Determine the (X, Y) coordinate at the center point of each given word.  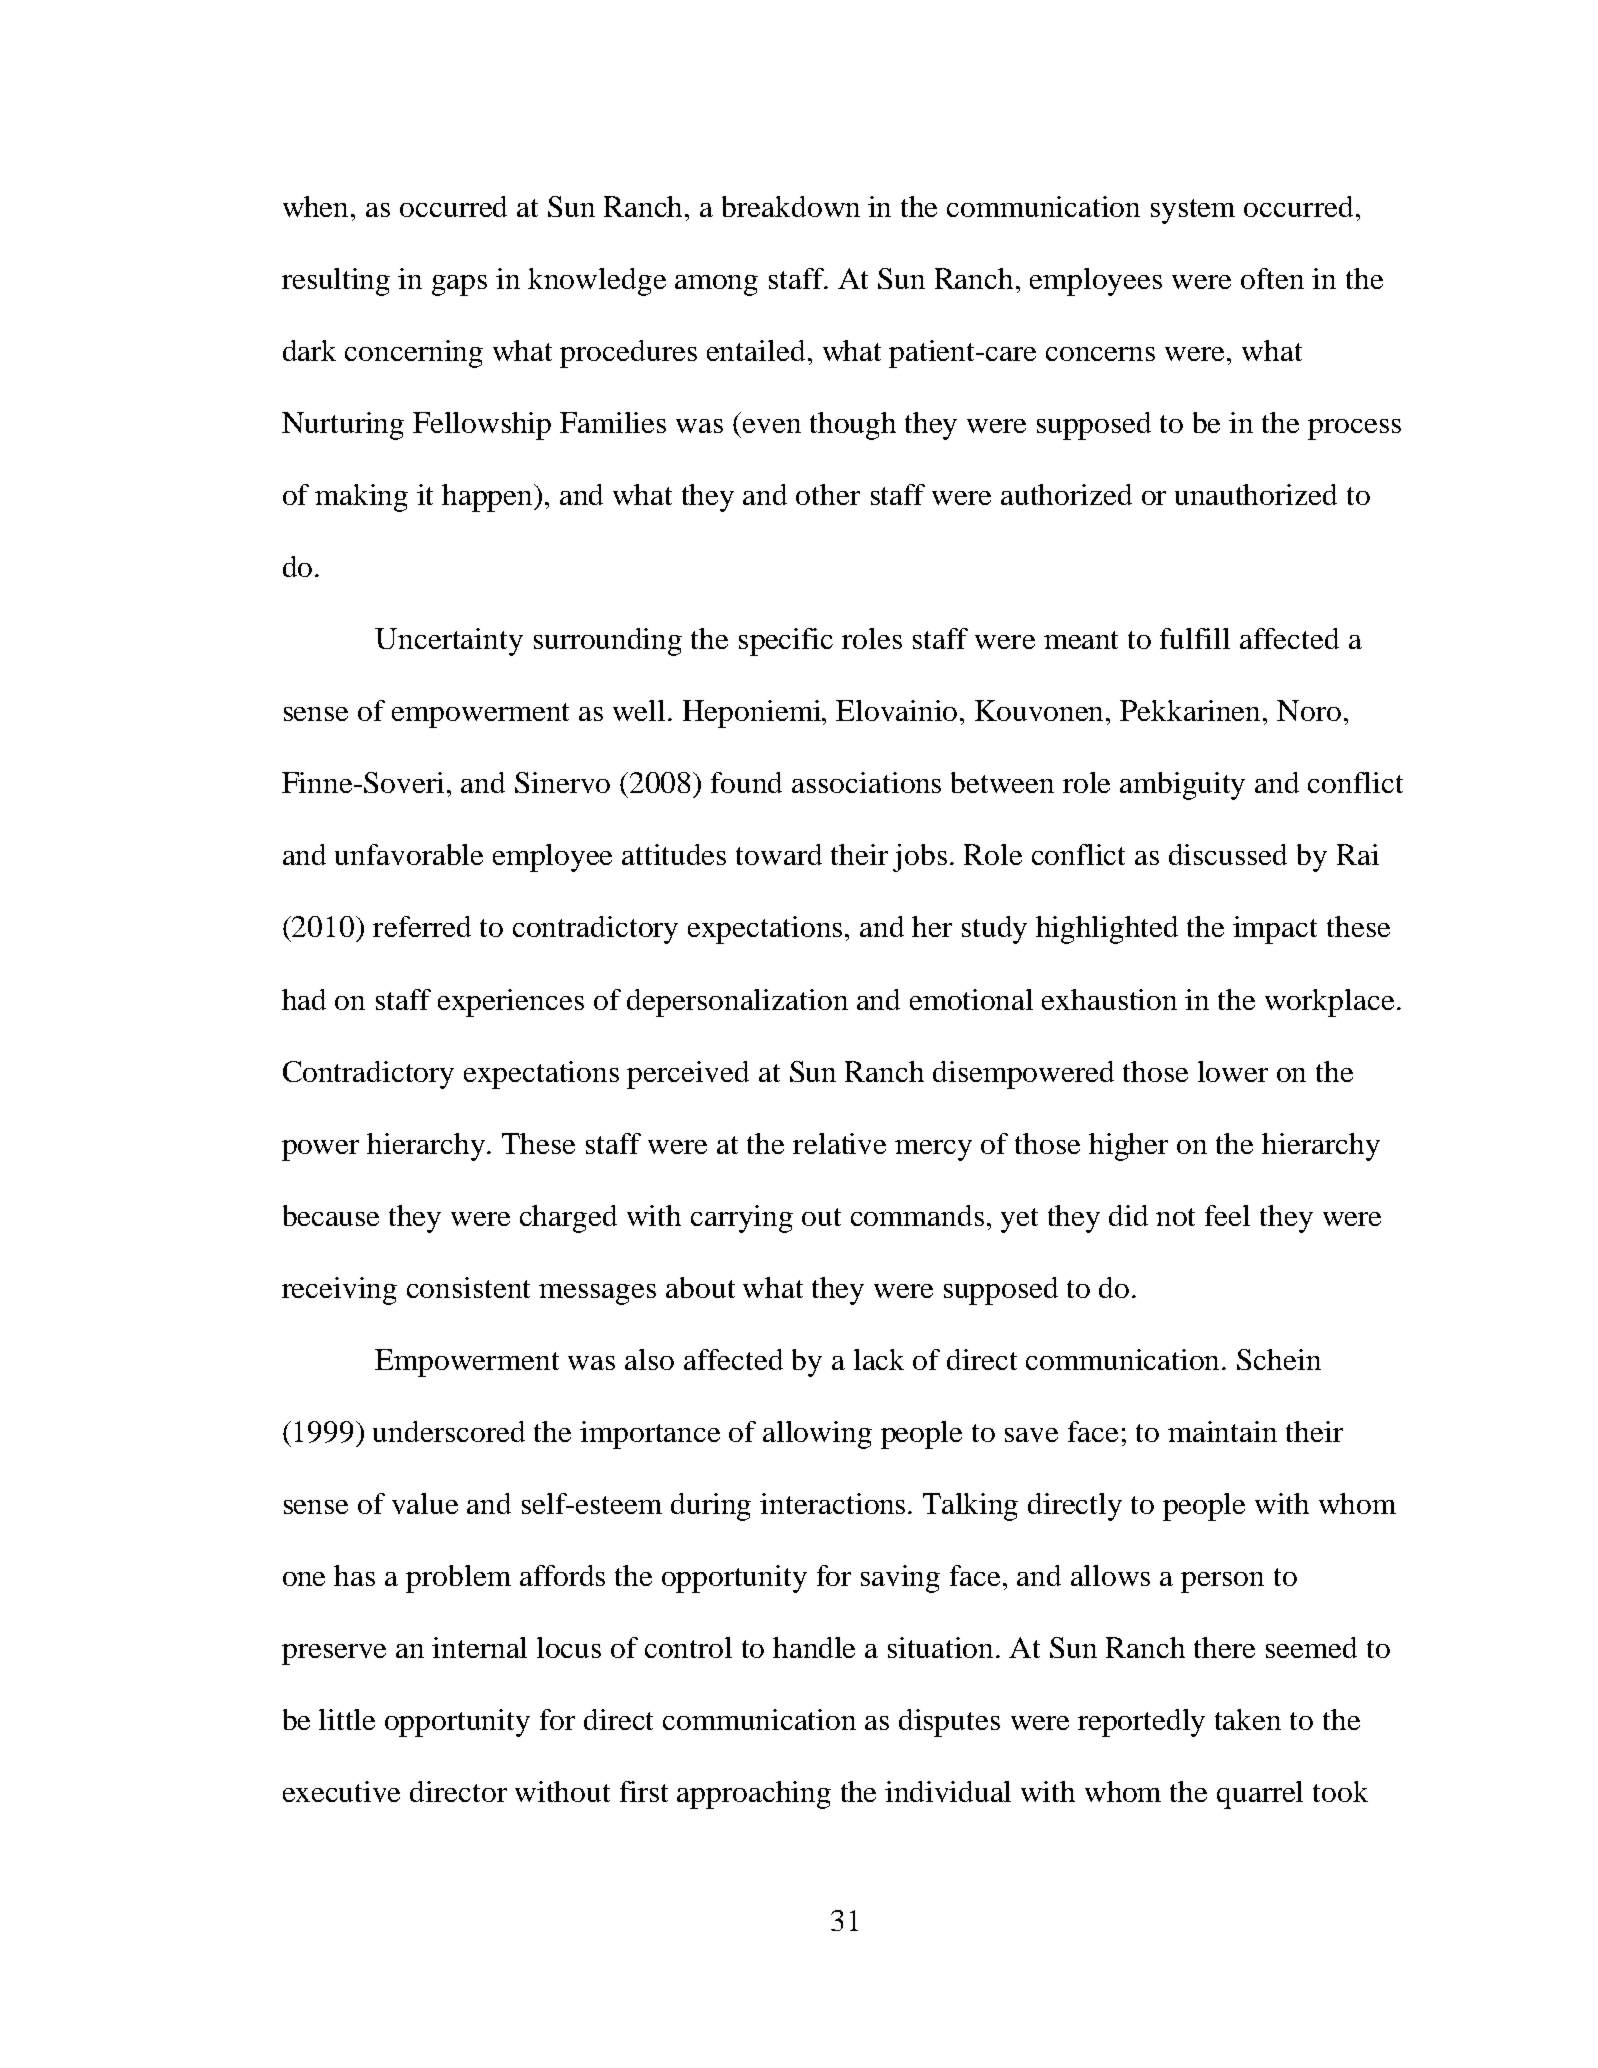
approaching (754, 1795)
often (1272, 278)
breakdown (791, 206)
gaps (459, 285)
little (347, 1719)
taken (1248, 1719)
